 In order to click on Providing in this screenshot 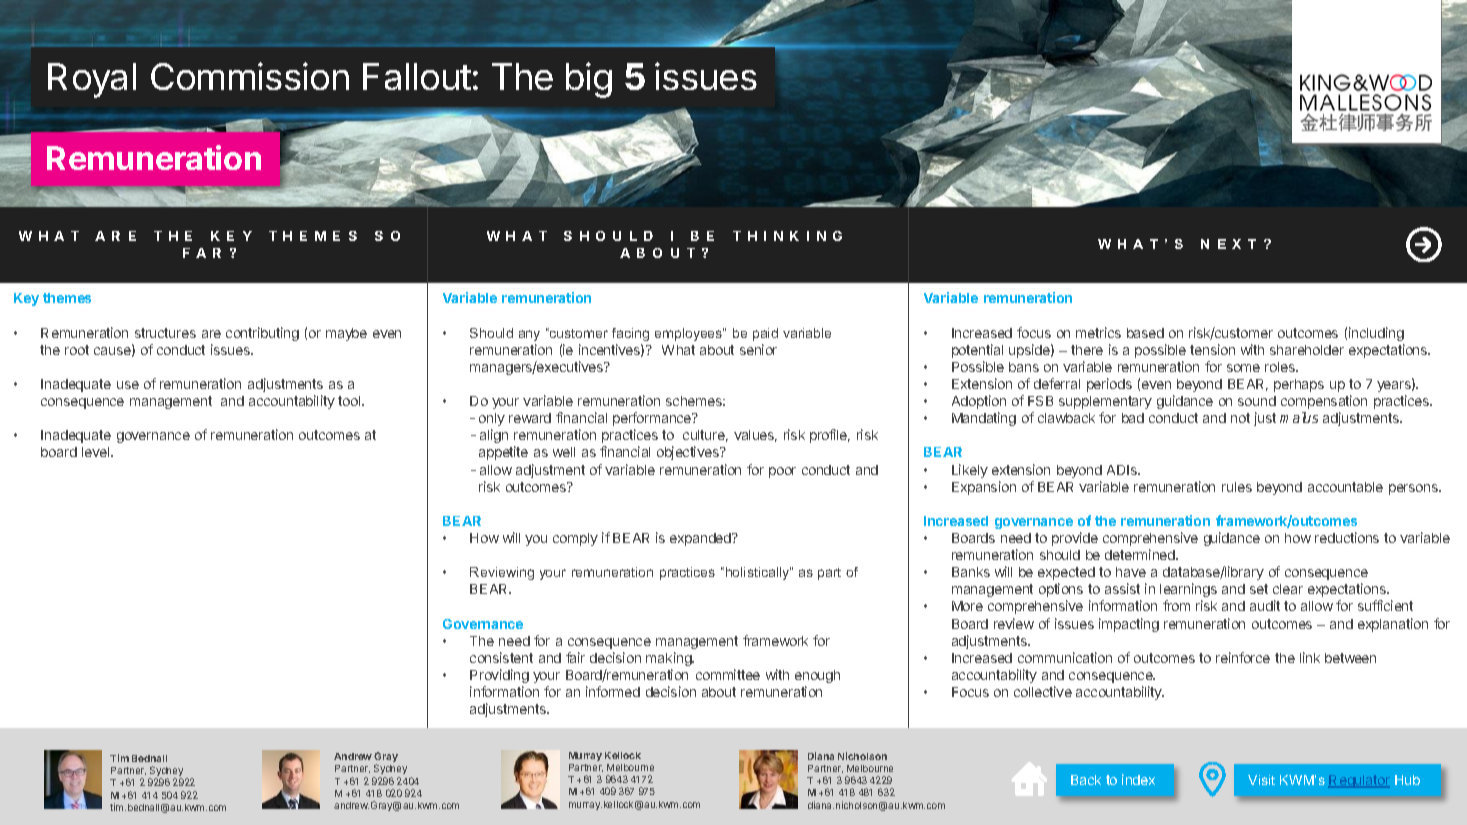, I will do `click(499, 676)`.
